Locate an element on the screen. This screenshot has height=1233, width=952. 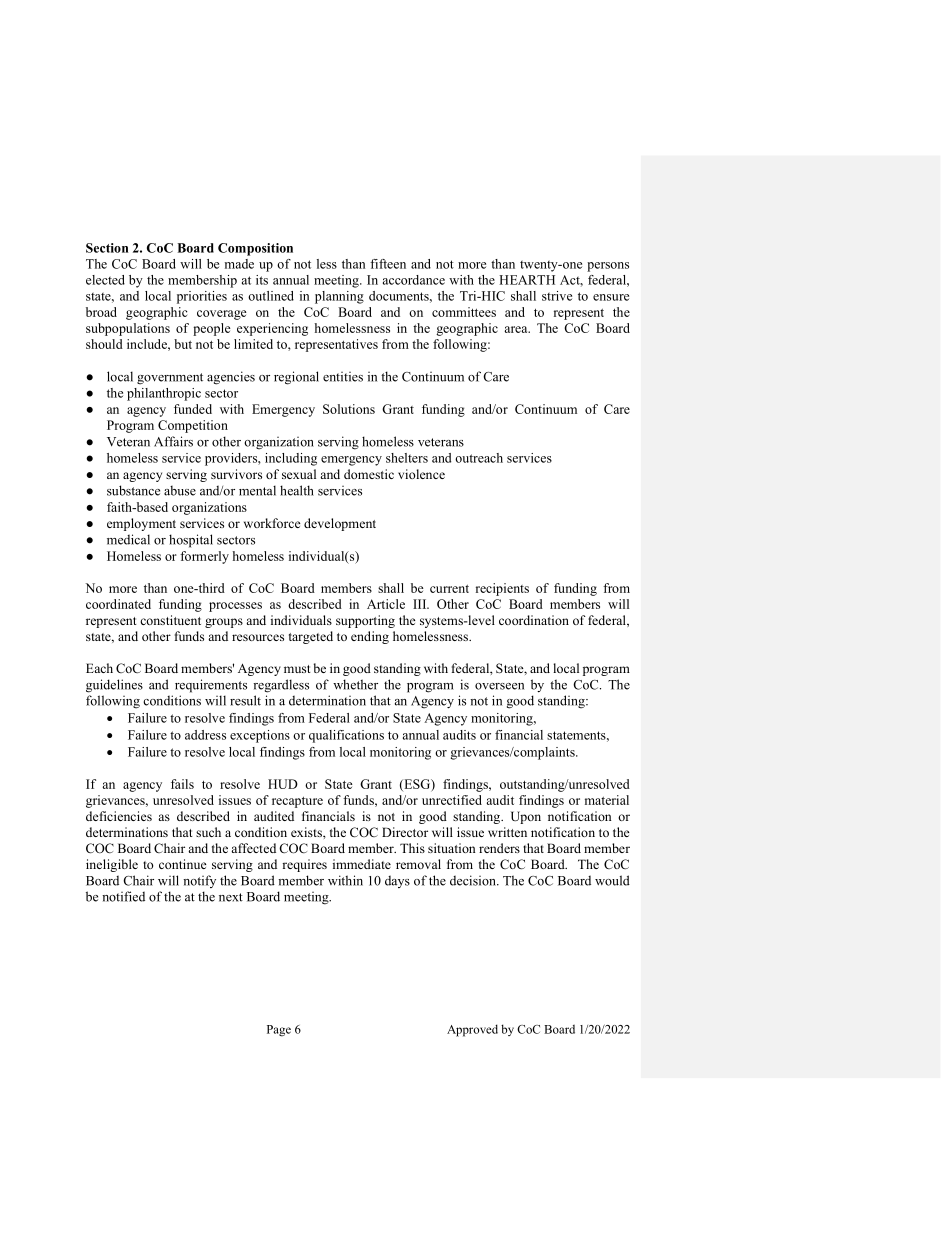
coordination is located at coordinates (534, 620).
